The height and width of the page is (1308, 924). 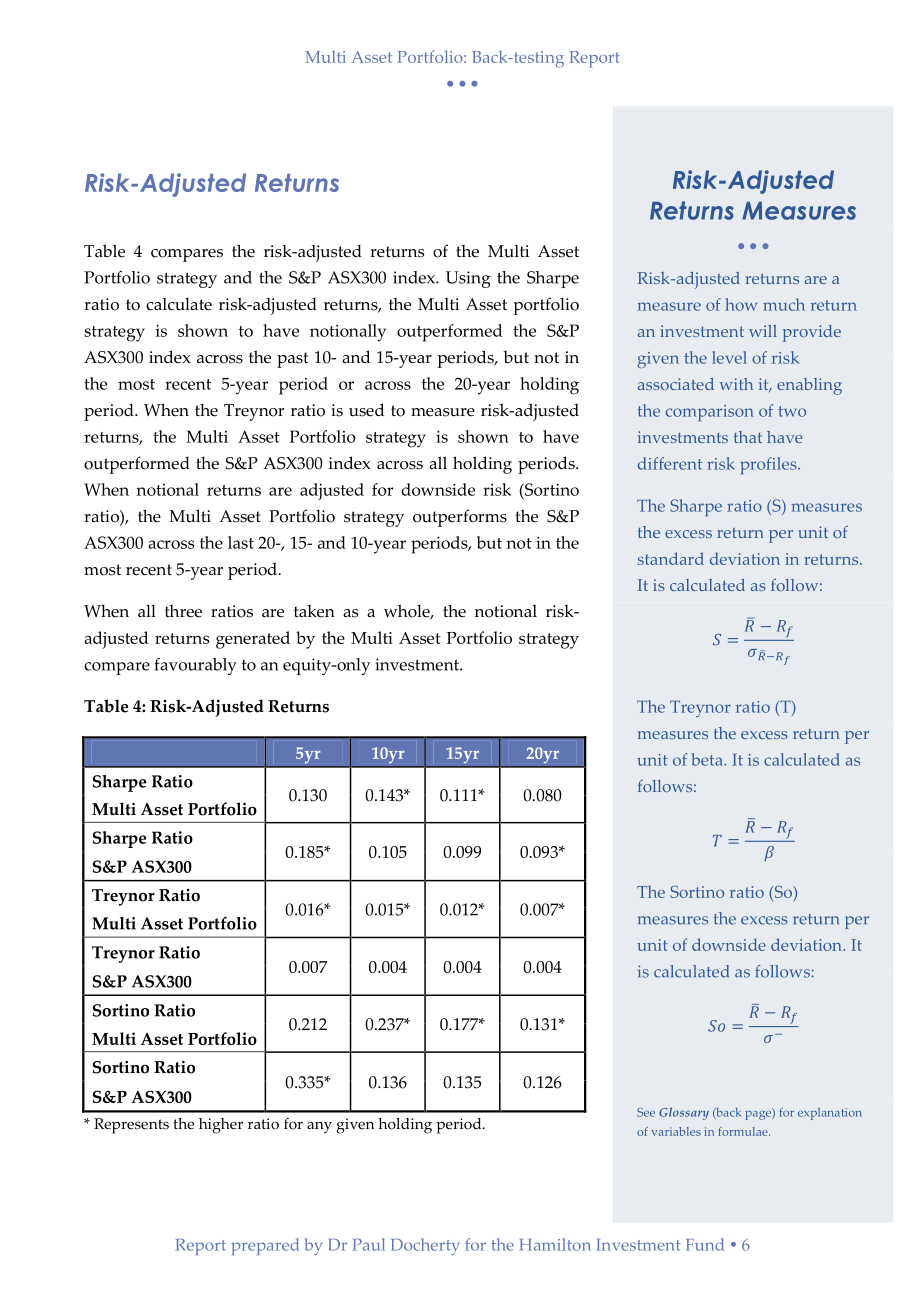 I want to click on last, so click(x=241, y=542).
